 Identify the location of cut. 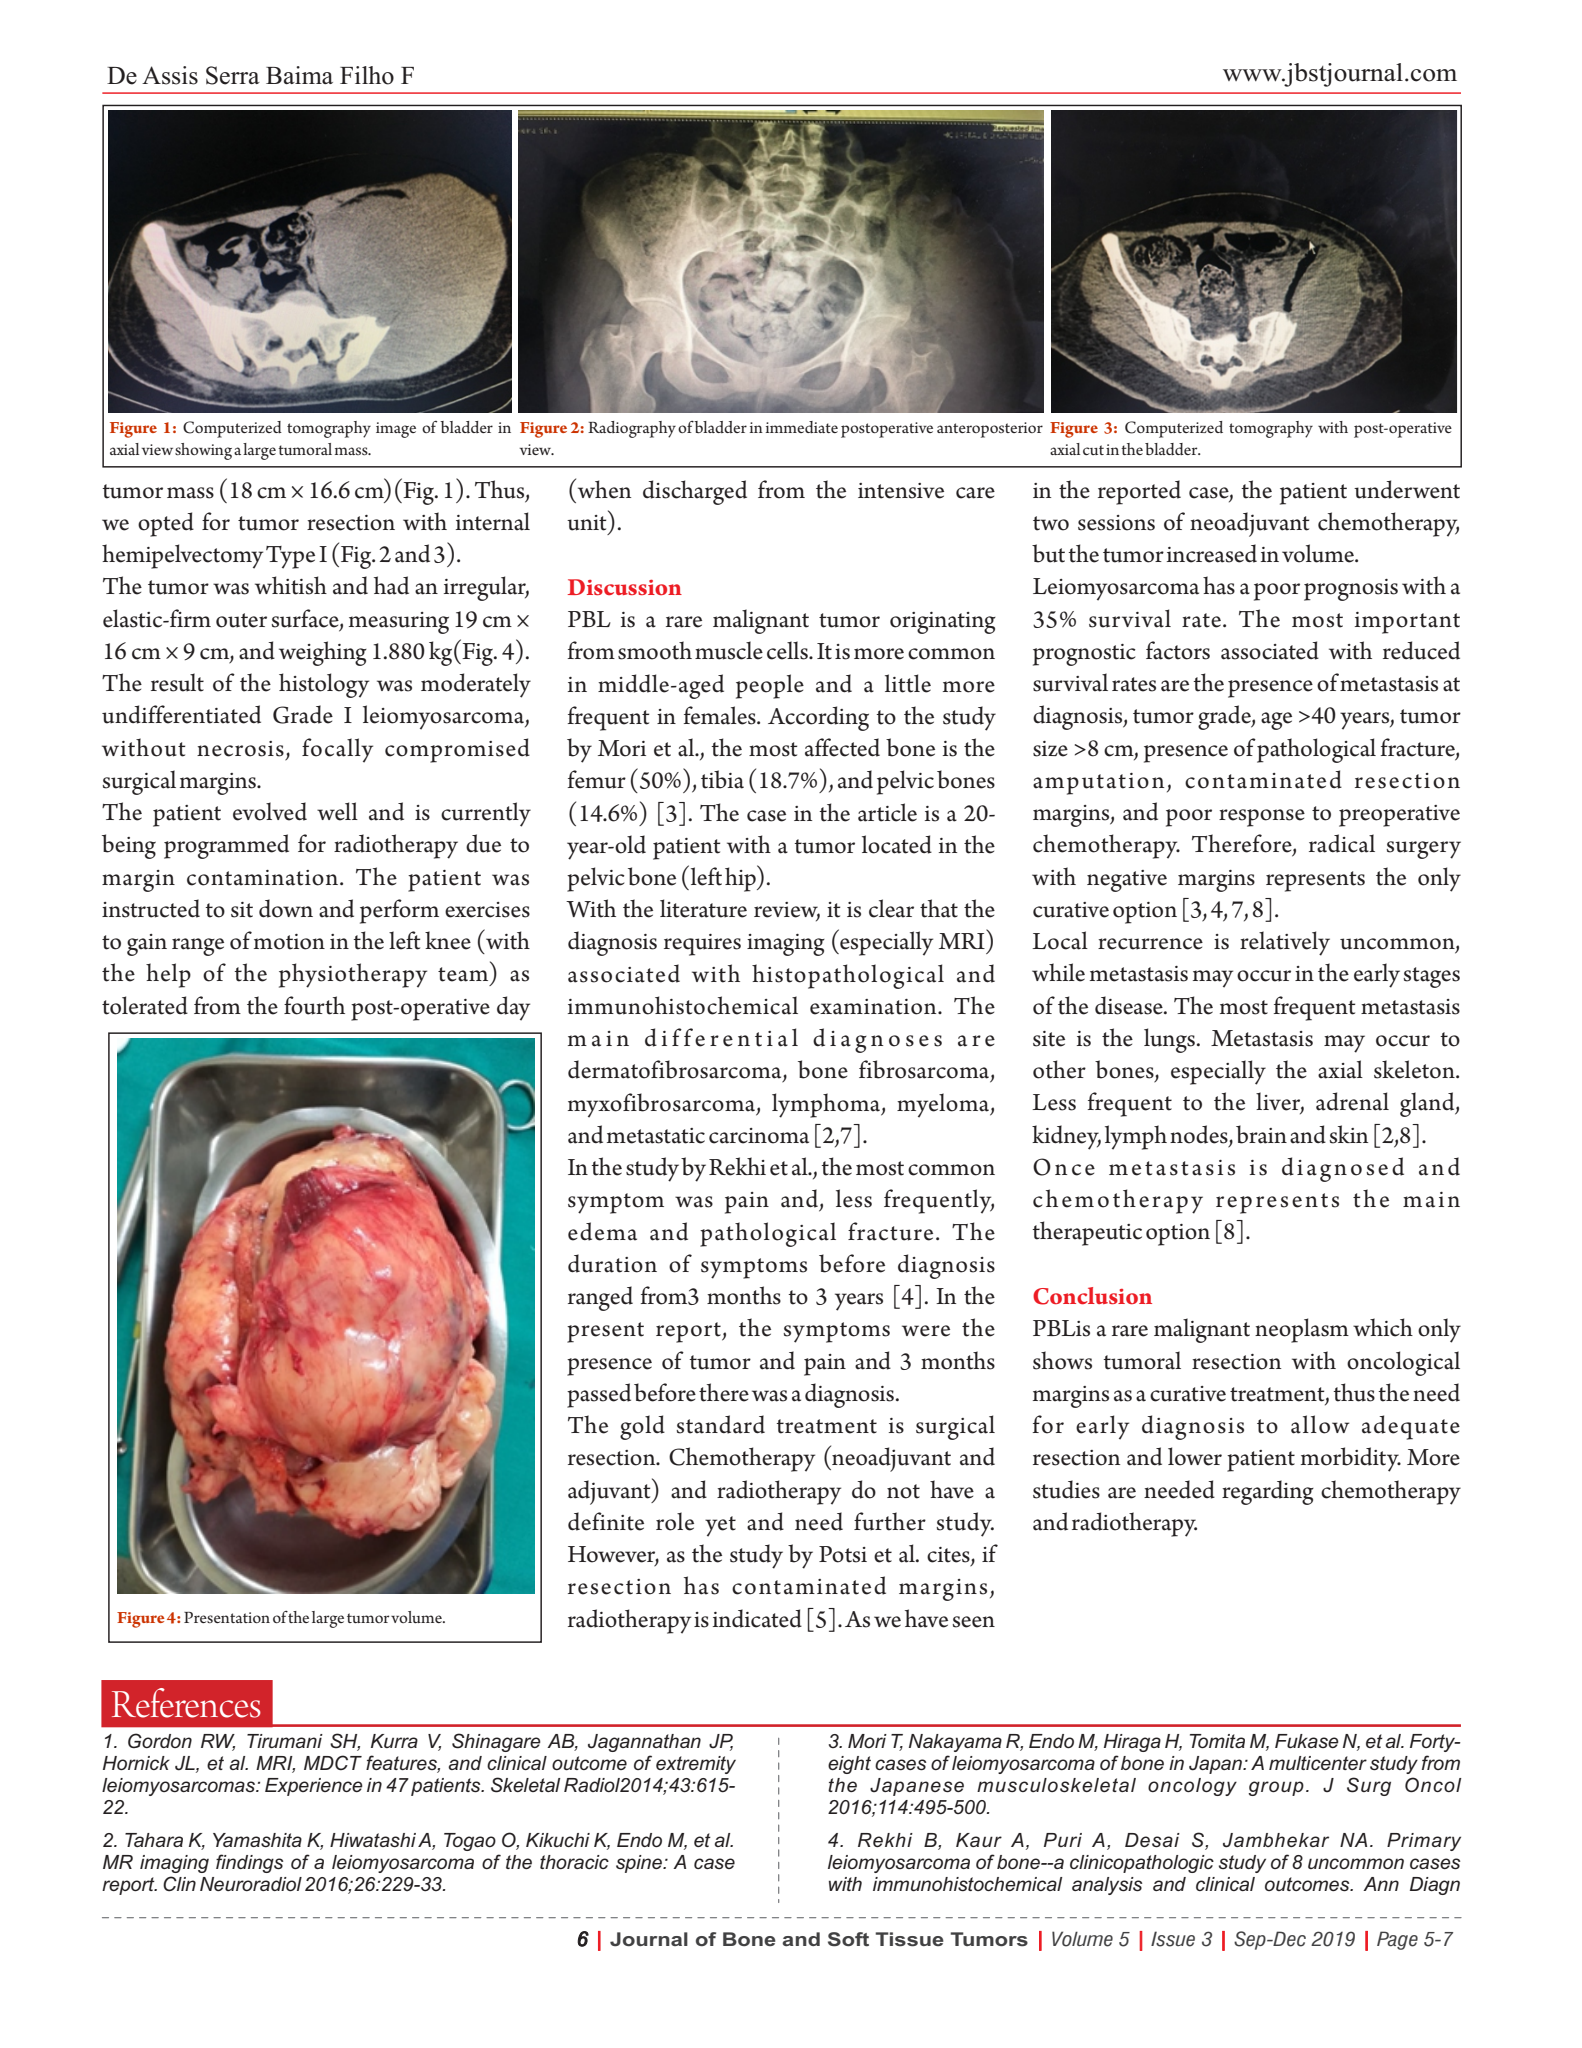
(1093, 450).
